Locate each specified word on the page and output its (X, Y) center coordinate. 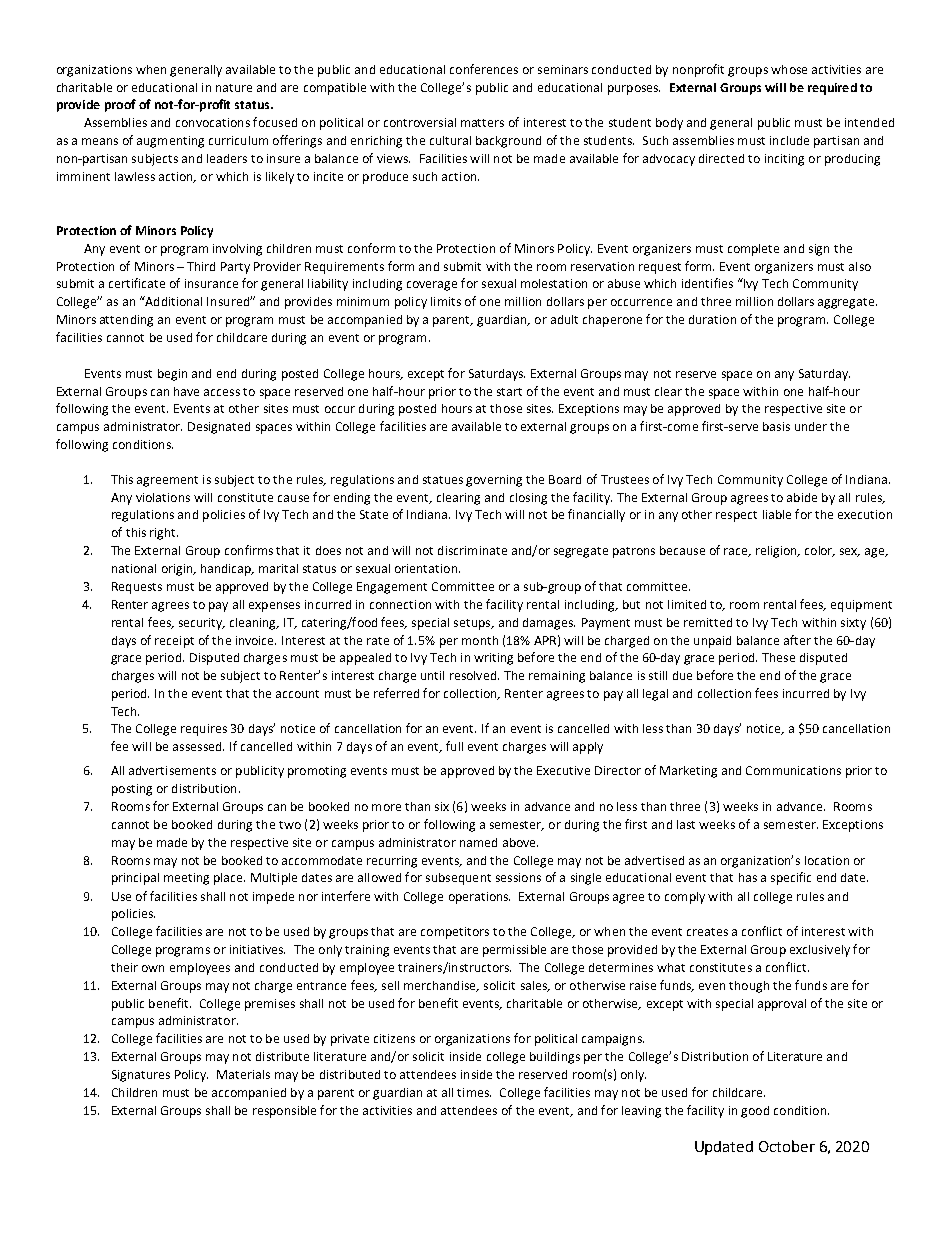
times (474, 1092)
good (755, 1112)
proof (120, 105)
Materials (243, 1074)
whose (789, 69)
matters (482, 123)
